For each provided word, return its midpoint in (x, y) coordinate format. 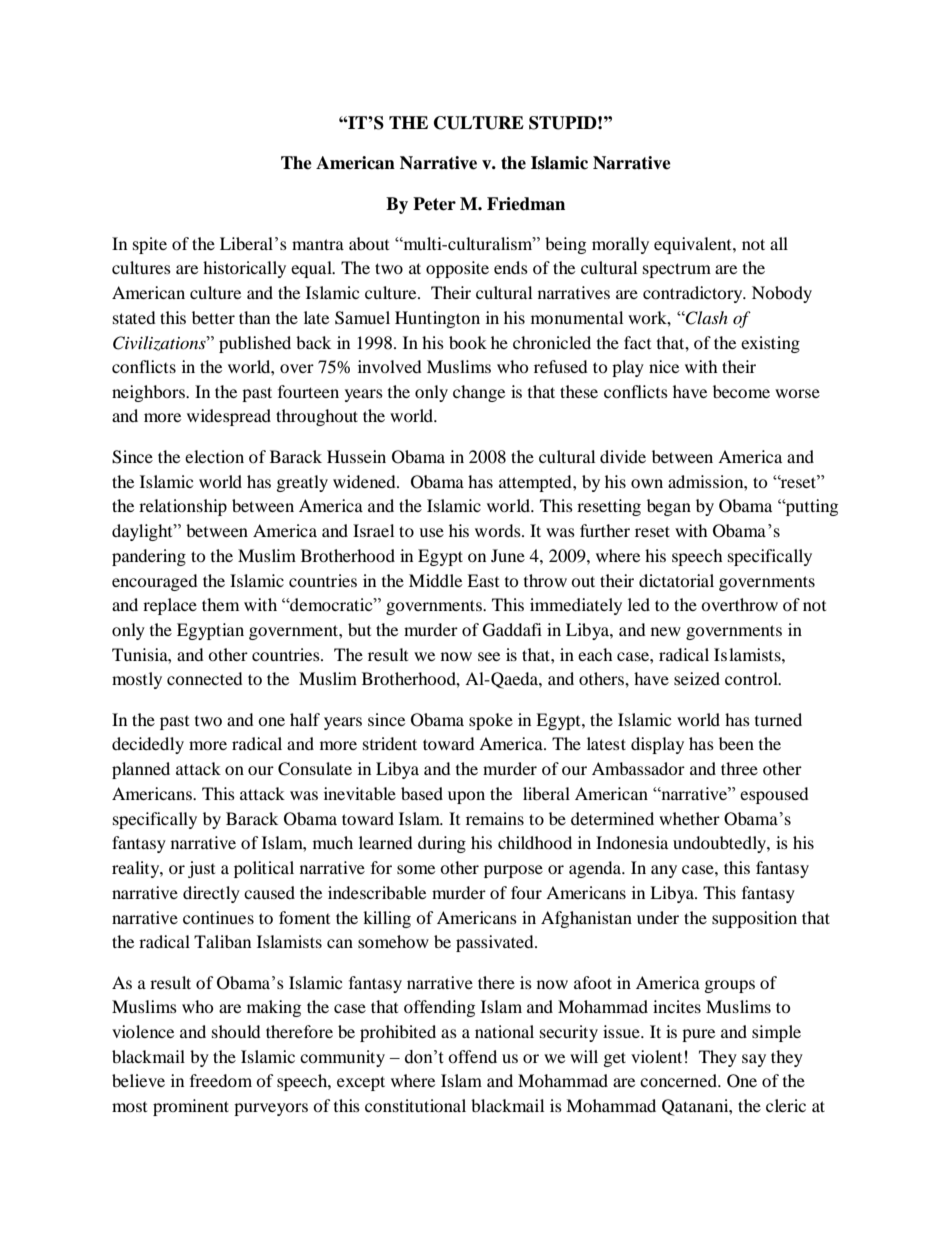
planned (141, 770)
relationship (183, 507)
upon (466, 797)
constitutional (415, 1105)
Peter (434, 204)
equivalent (694, 245)
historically (244, 269)
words (499, 530)
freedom (221, 1080)
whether (689, 818)
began (669, 507)
